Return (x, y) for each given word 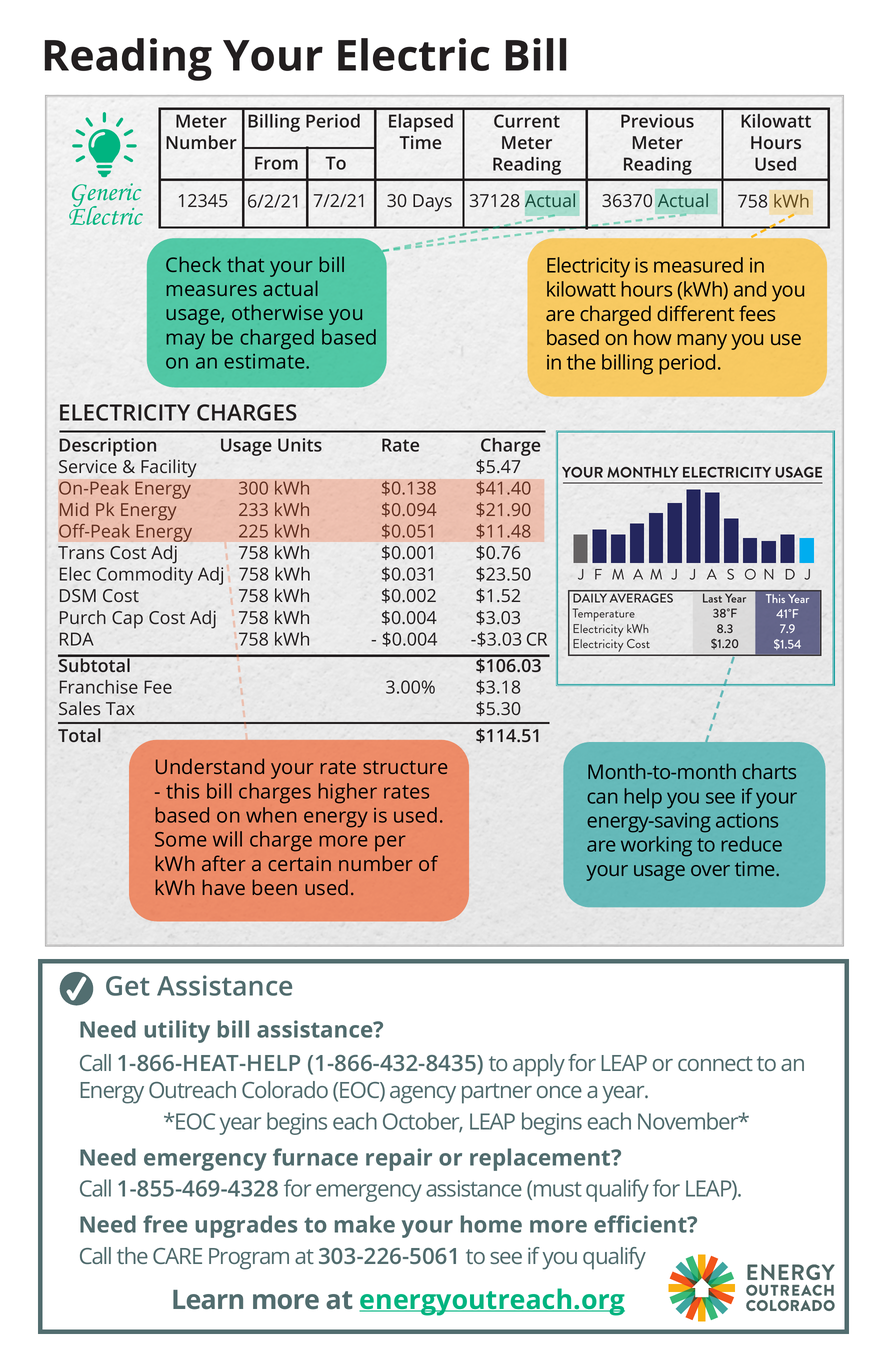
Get (128, 986)
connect (715, 1063)
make (365, 1224)
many (702, 342)
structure (405, 767)
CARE (177, 1256)
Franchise (99, 687)
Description (108, 447)
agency (423, 1095)
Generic (106, 196)
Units (300, 445)
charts (769, 771)
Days (432, 203)
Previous (657, 121)
